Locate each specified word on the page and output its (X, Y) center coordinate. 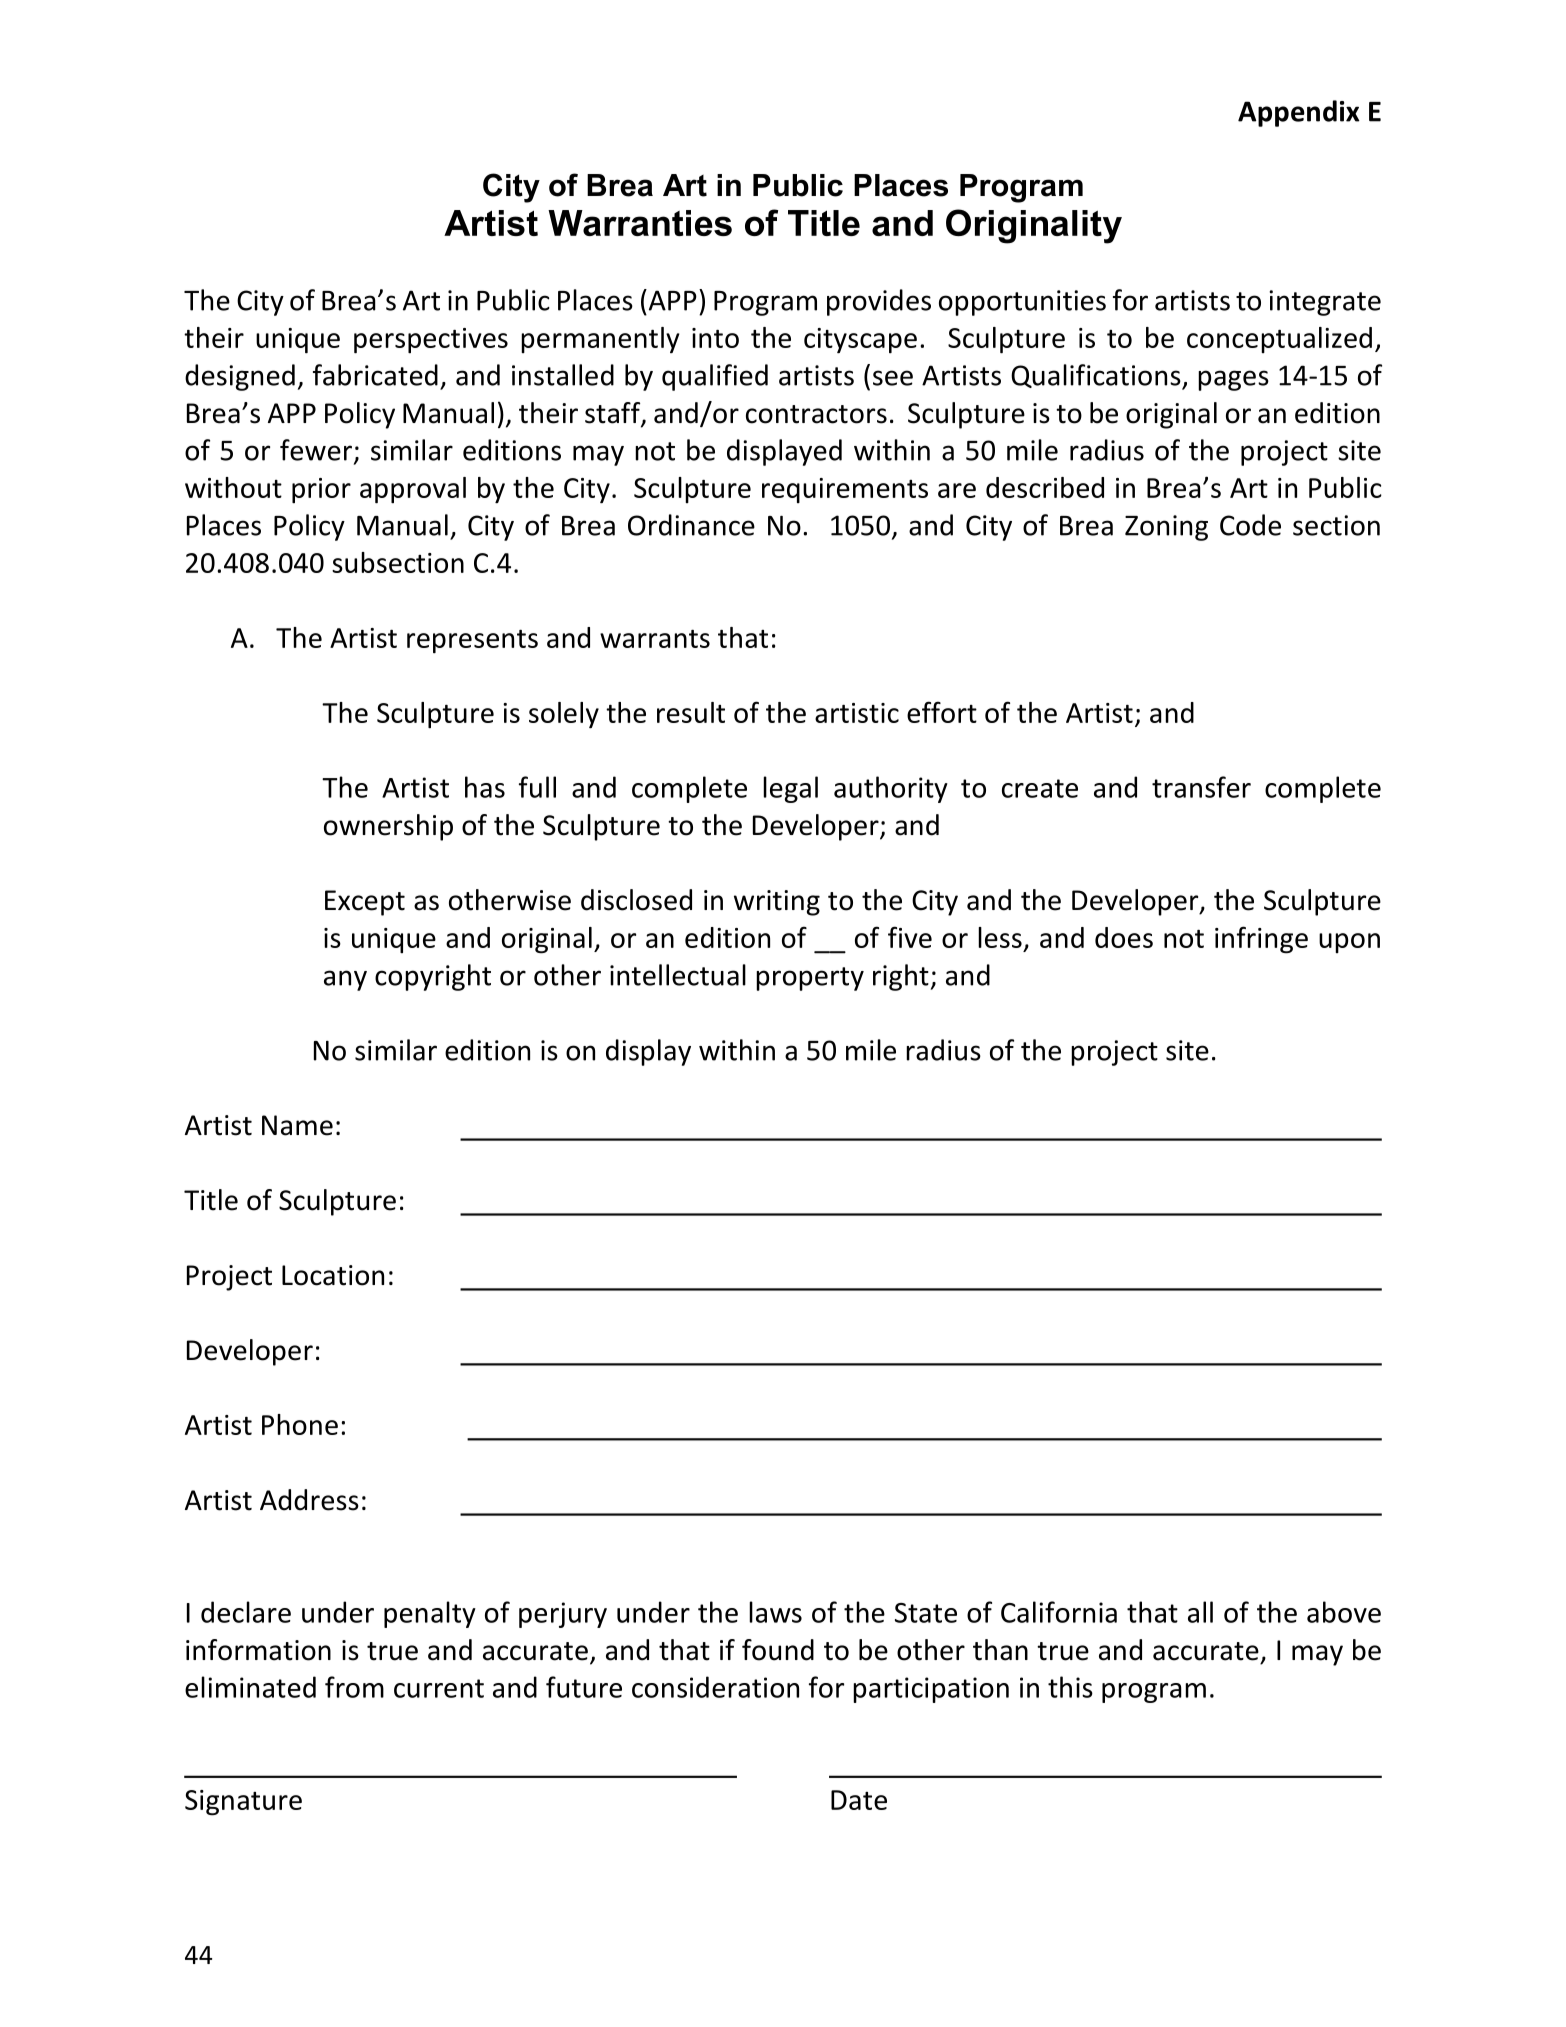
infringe (1261, 940)
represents (472, 642)
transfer (1201, 787)
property (810, 979)
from (354, 1687)
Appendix (1299, 113)
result (691, 712)
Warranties (640, 223)
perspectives (431, 341)
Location (333, 1275)
